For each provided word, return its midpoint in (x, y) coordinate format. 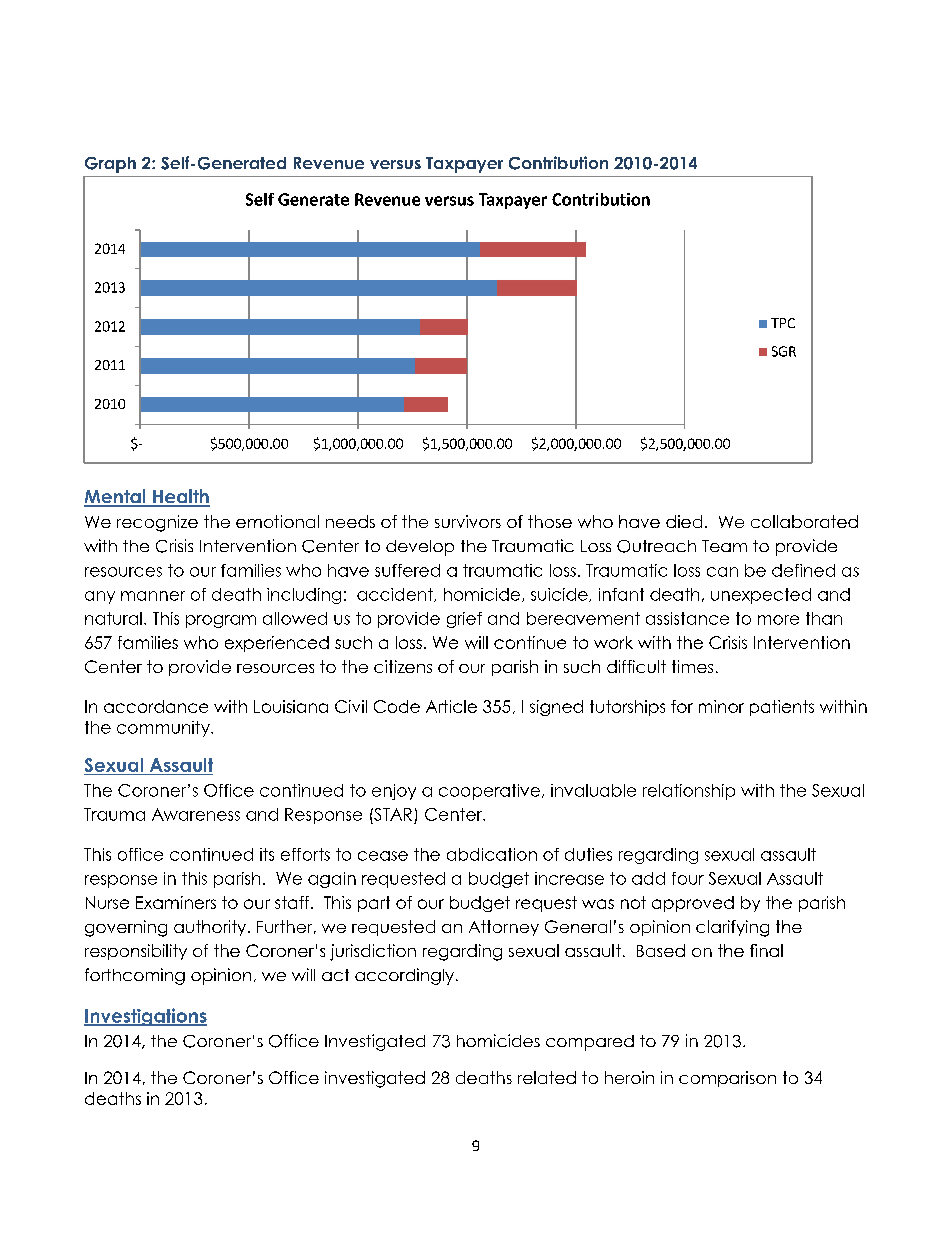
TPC (783, 323)
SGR (784, 351)
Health (180, 497)
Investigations (145, 1017)
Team (724, 546)
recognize (157, 523)
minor (721, 706)
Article (451, 706)
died (684, 521)
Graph (110, 165)
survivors (468, 521)
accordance (156, 706)
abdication (492, 854)
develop (420, 548)
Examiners (176, 902)
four (688, 878)
